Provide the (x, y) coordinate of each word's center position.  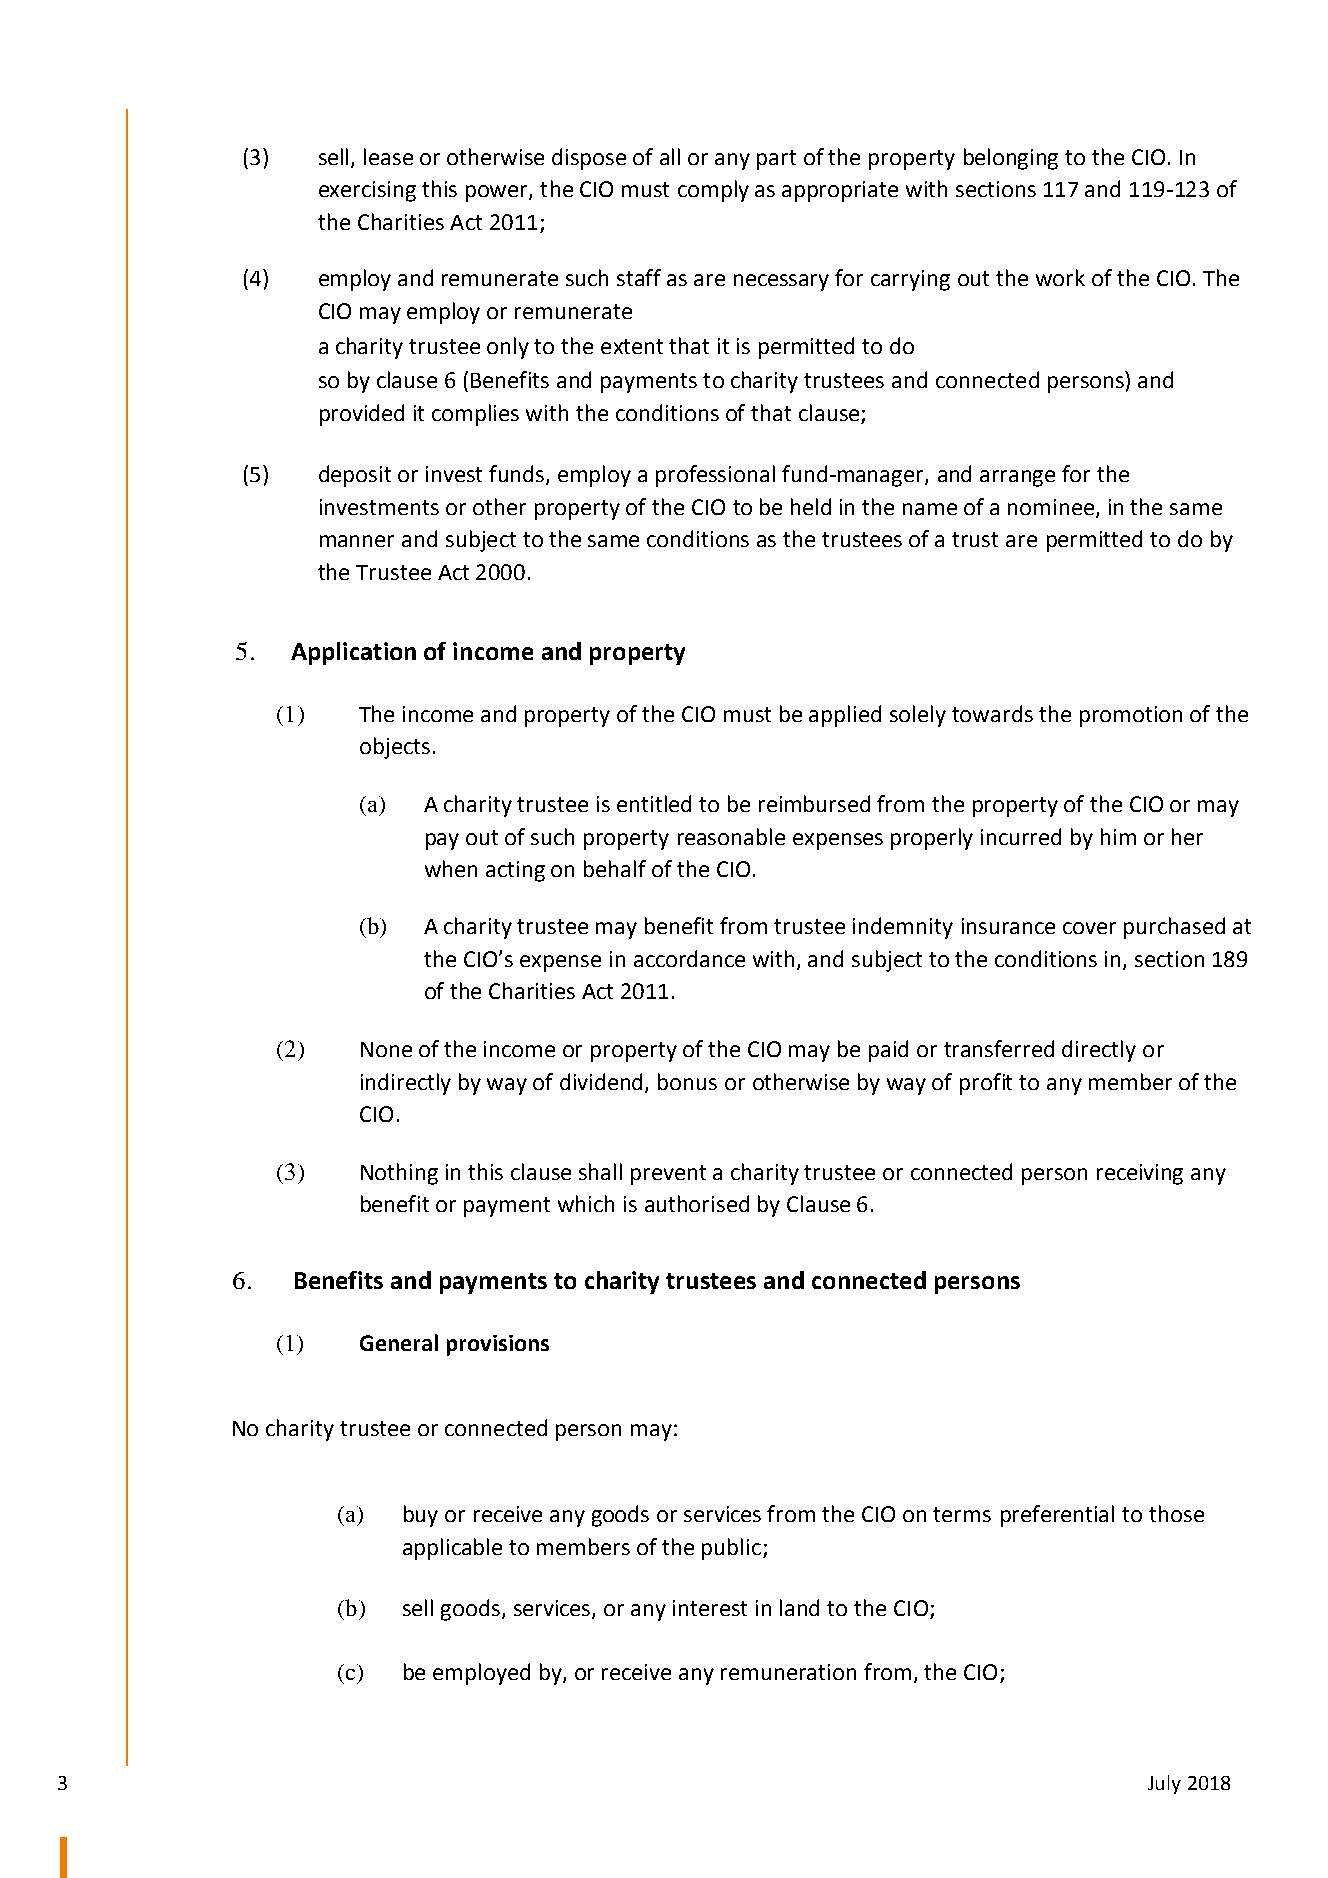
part (776, 160)
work (1060, 277)
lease (388, 156)
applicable (452, 1549)
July (1164, 1784)
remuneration (788, 1672)
